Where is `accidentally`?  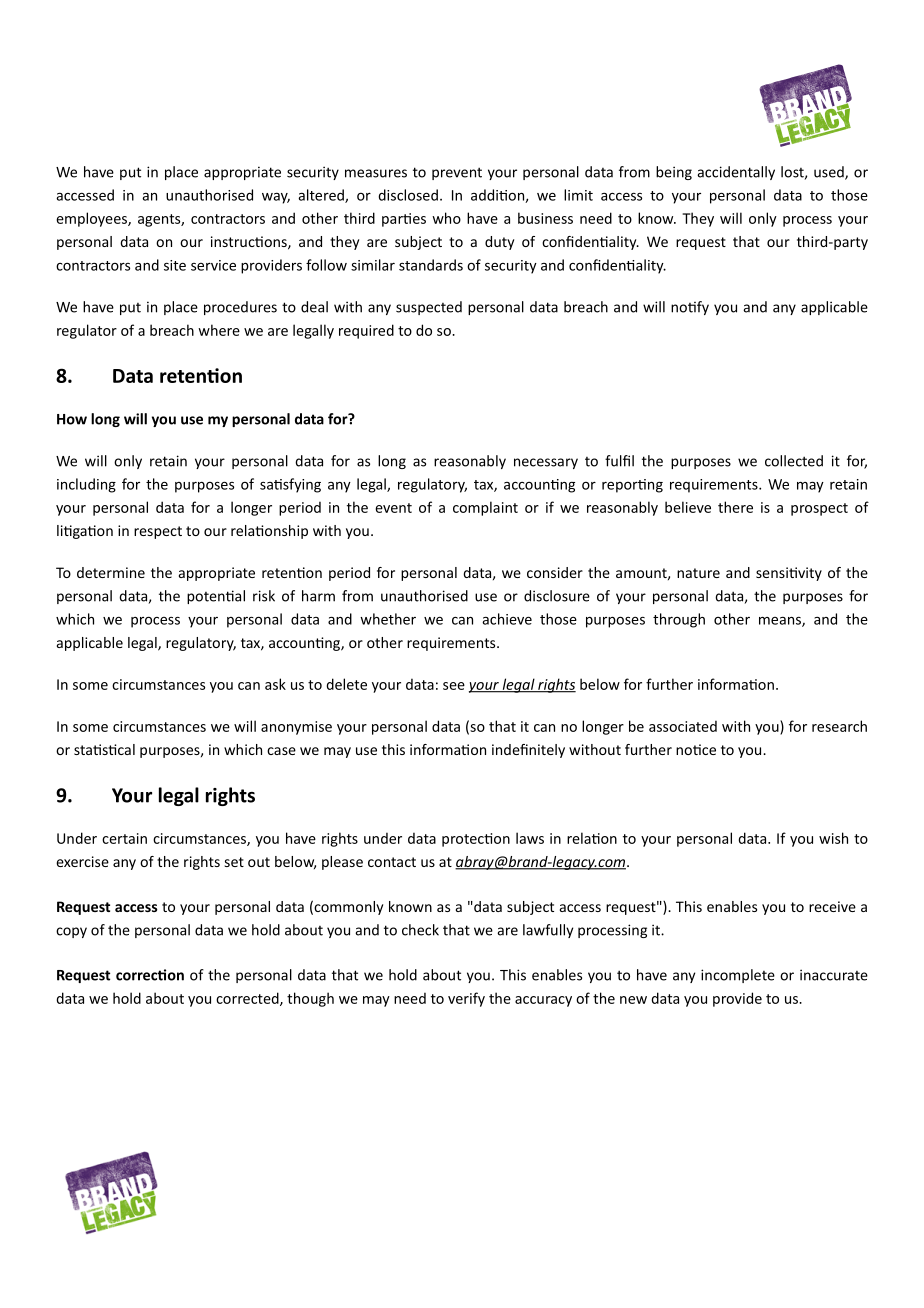 accidentally is located at coordinates (736, 173).
